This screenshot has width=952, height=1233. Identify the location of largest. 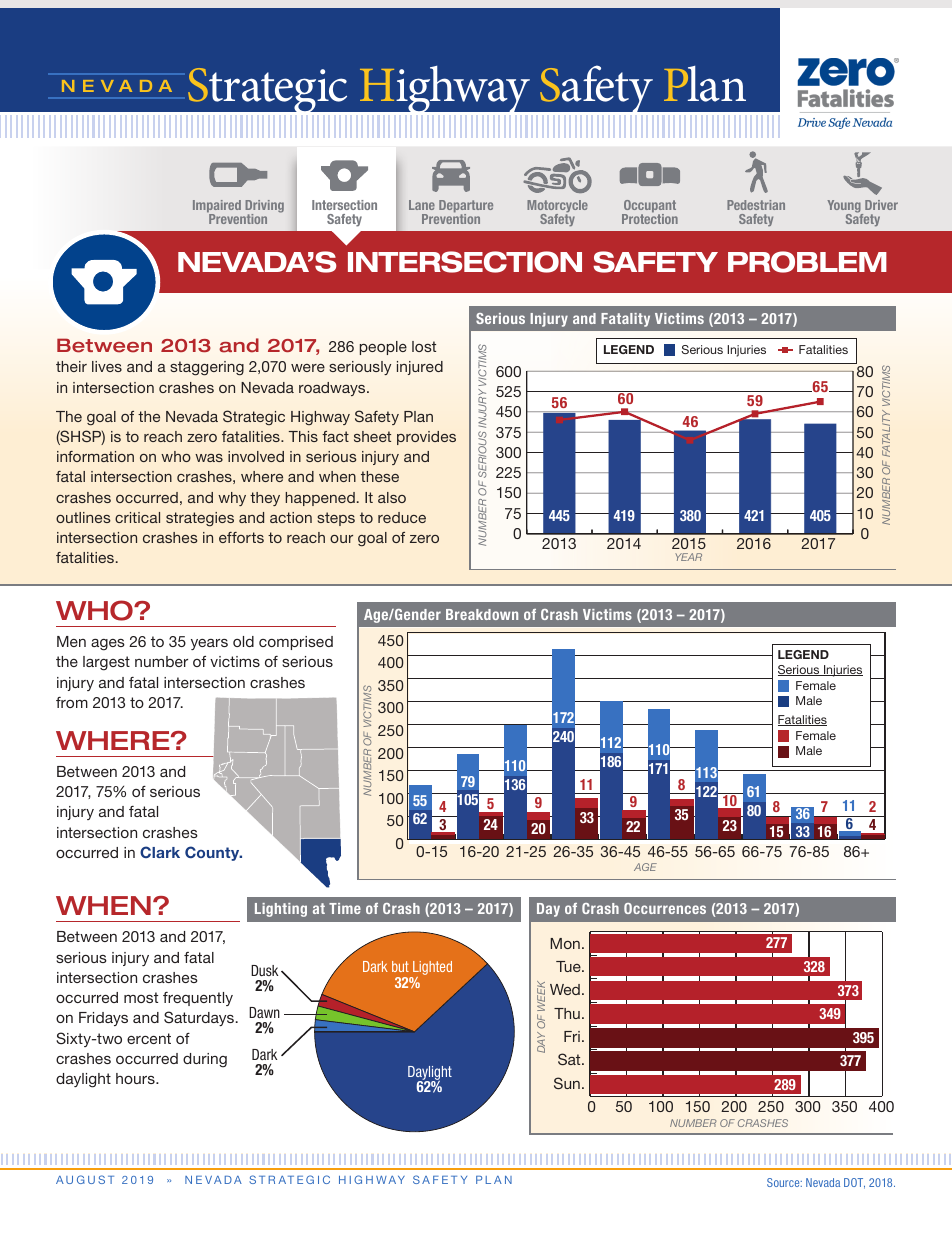
(106, 663).
